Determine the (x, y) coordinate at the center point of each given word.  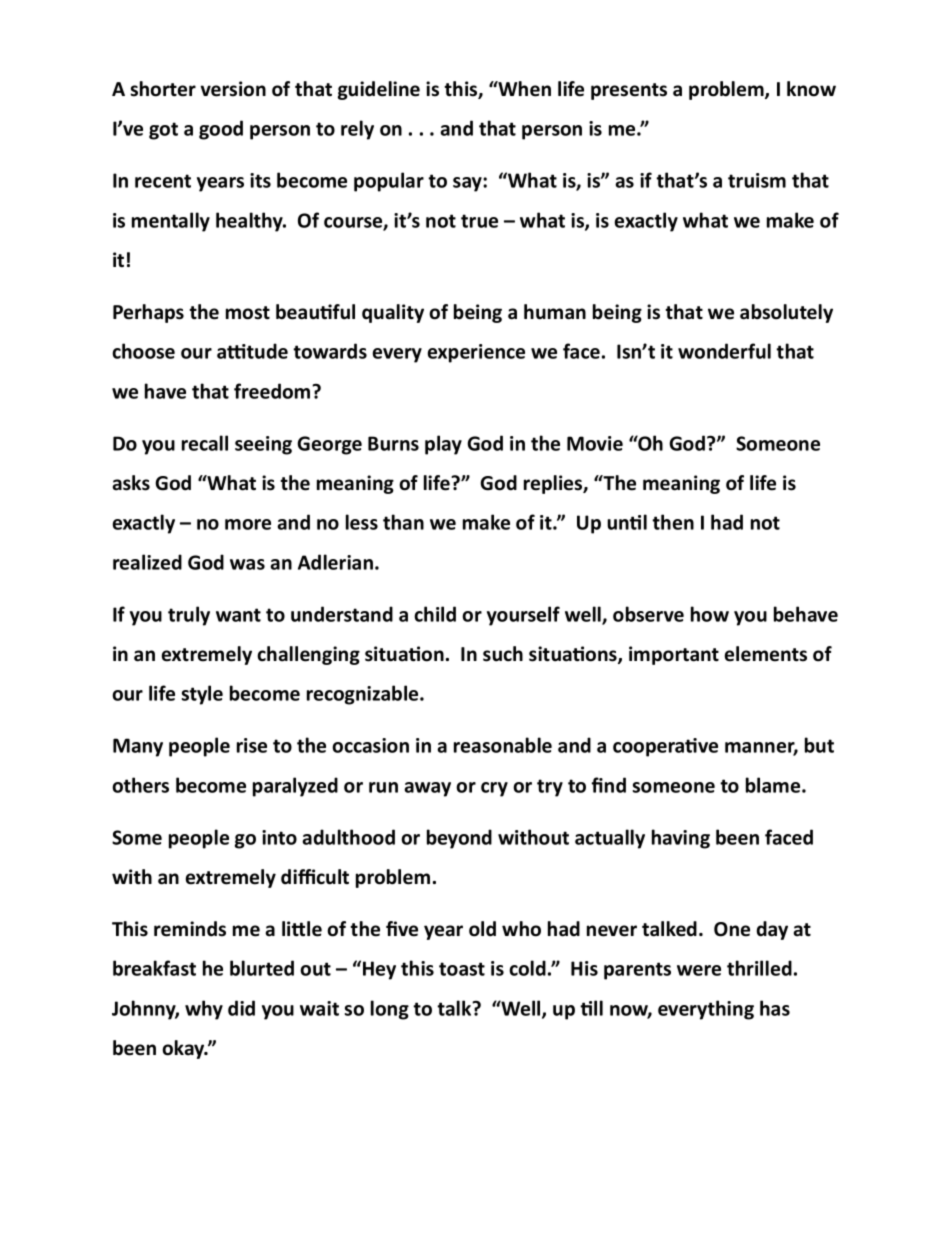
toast (462, 969)
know (811, 89)
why (204, 1010)
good (221, 130)
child (435, 614)
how (710, 614)
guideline (379, 90)
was (247, 564)
